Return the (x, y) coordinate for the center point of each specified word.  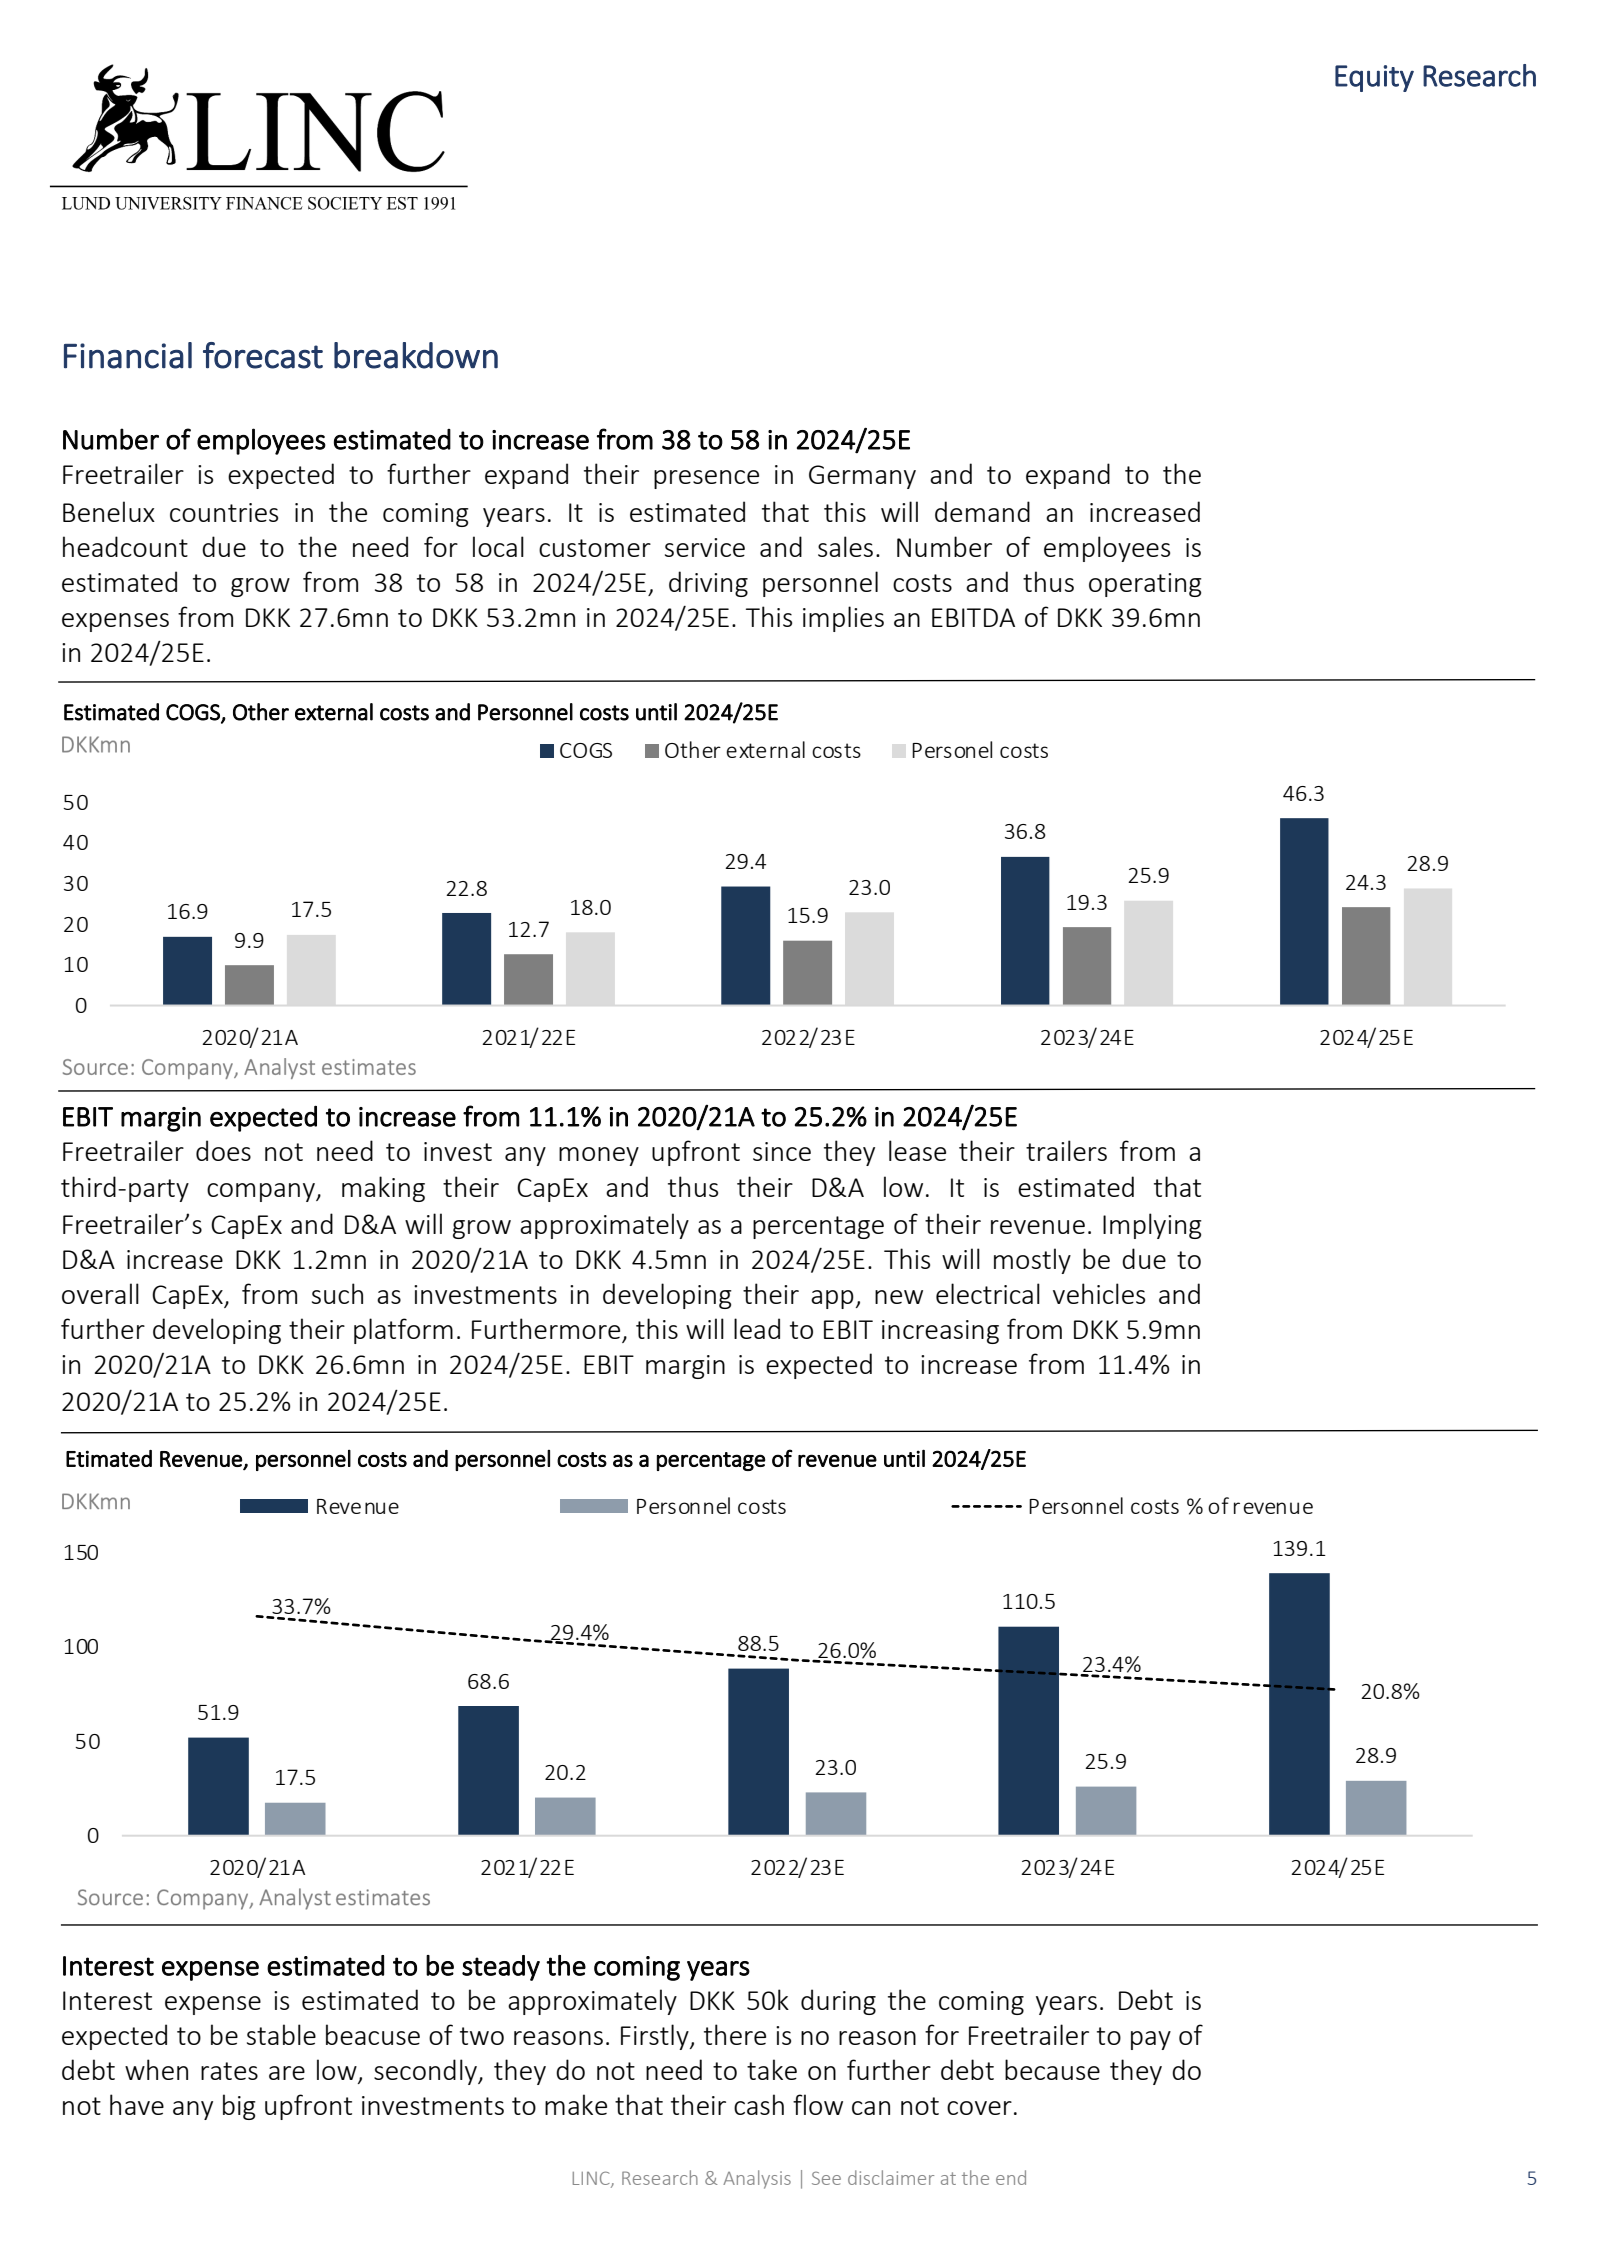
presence (706, 479)
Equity (1374, 78)
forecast (263, 355)
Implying (1152, 1226)
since (782, 1151)
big (239, 2107)
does (223, 1150)
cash (759, 2104)
